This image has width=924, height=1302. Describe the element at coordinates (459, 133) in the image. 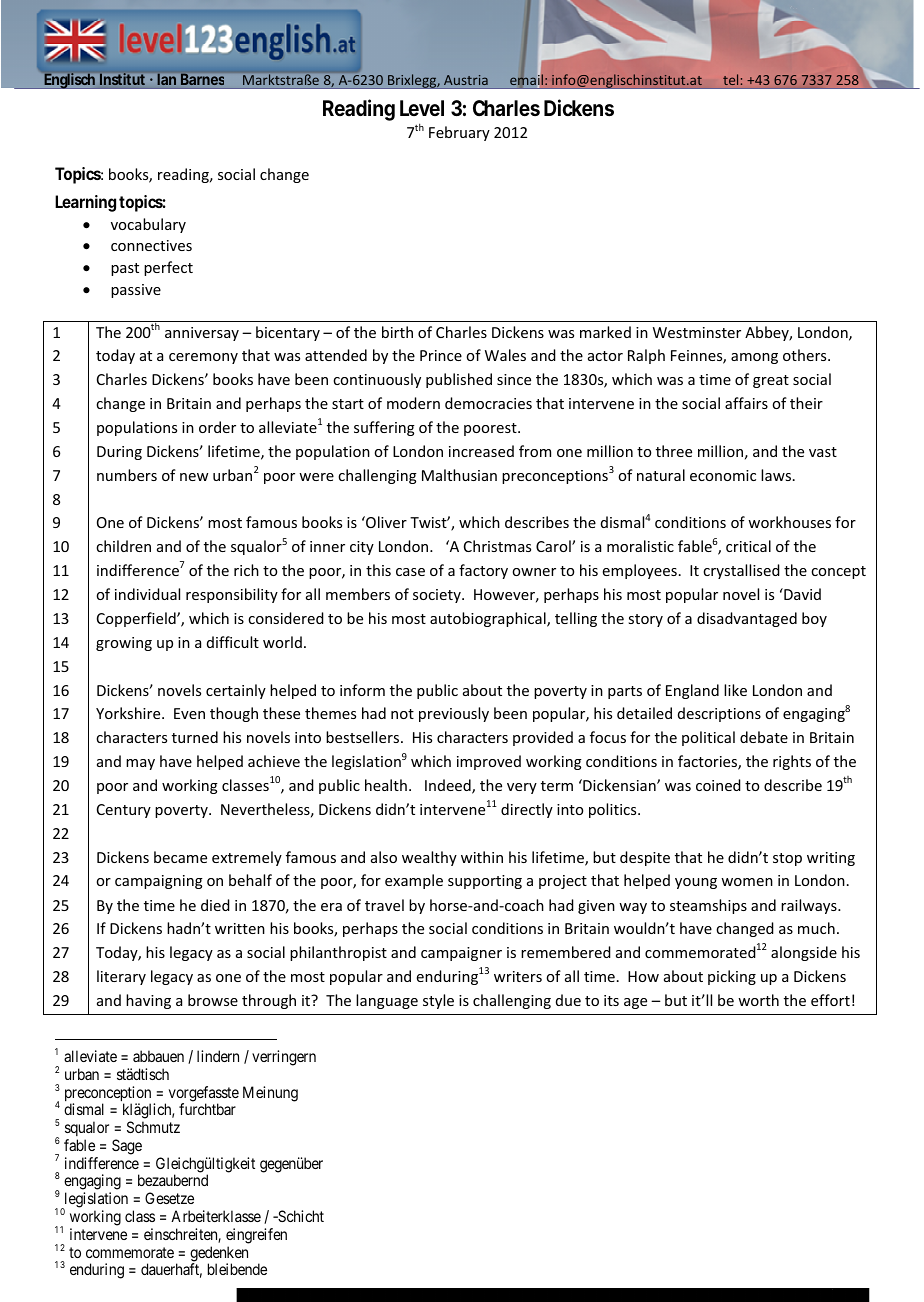

I see `February` at that location.
